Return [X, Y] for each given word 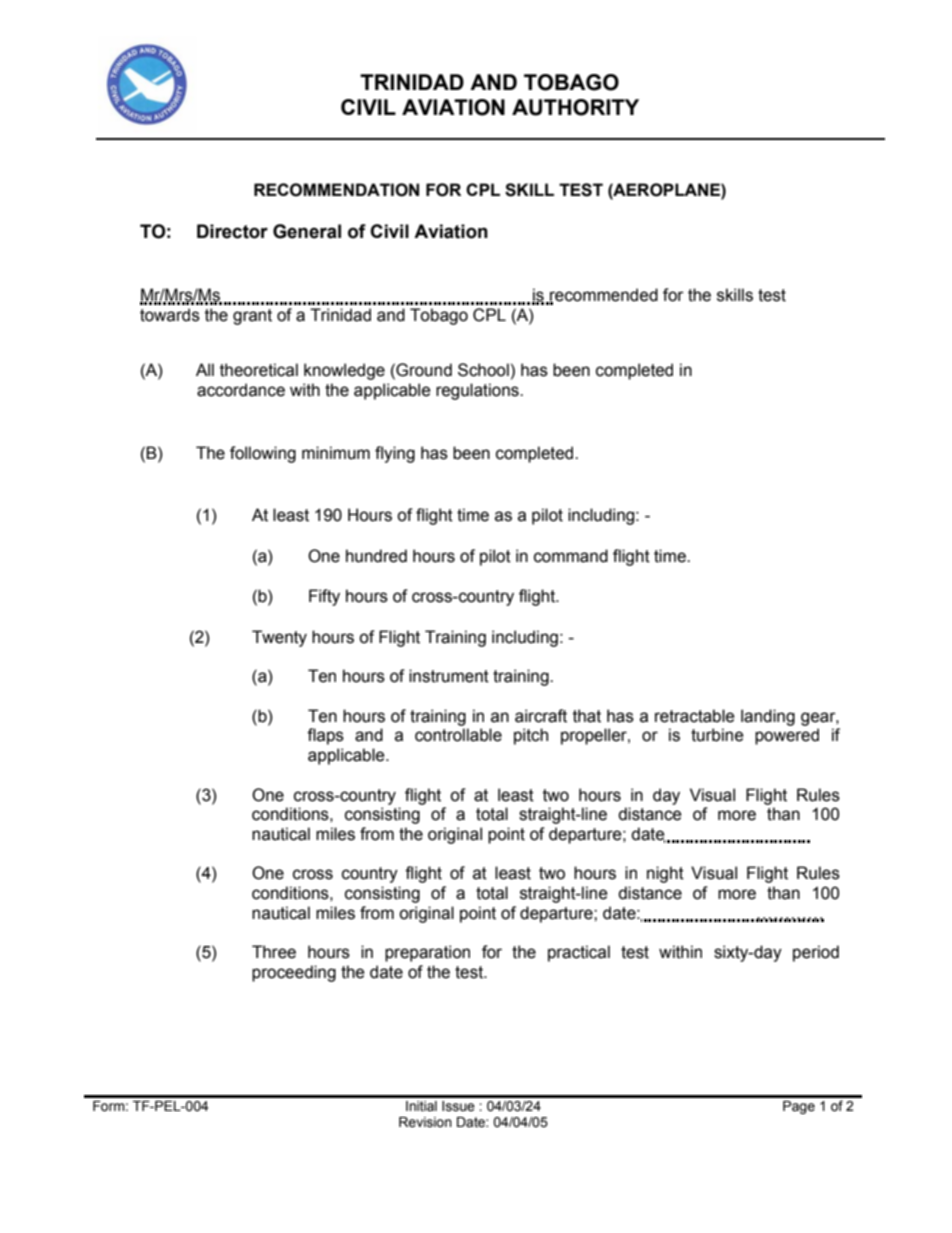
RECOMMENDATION [336, 190]
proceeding [294, 973]
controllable [458, 735]
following [263, 454]
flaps [325, 736]
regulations [478, 391]
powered [787, 736]
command [571, 556]
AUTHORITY [575, 107]
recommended [603, 296]
